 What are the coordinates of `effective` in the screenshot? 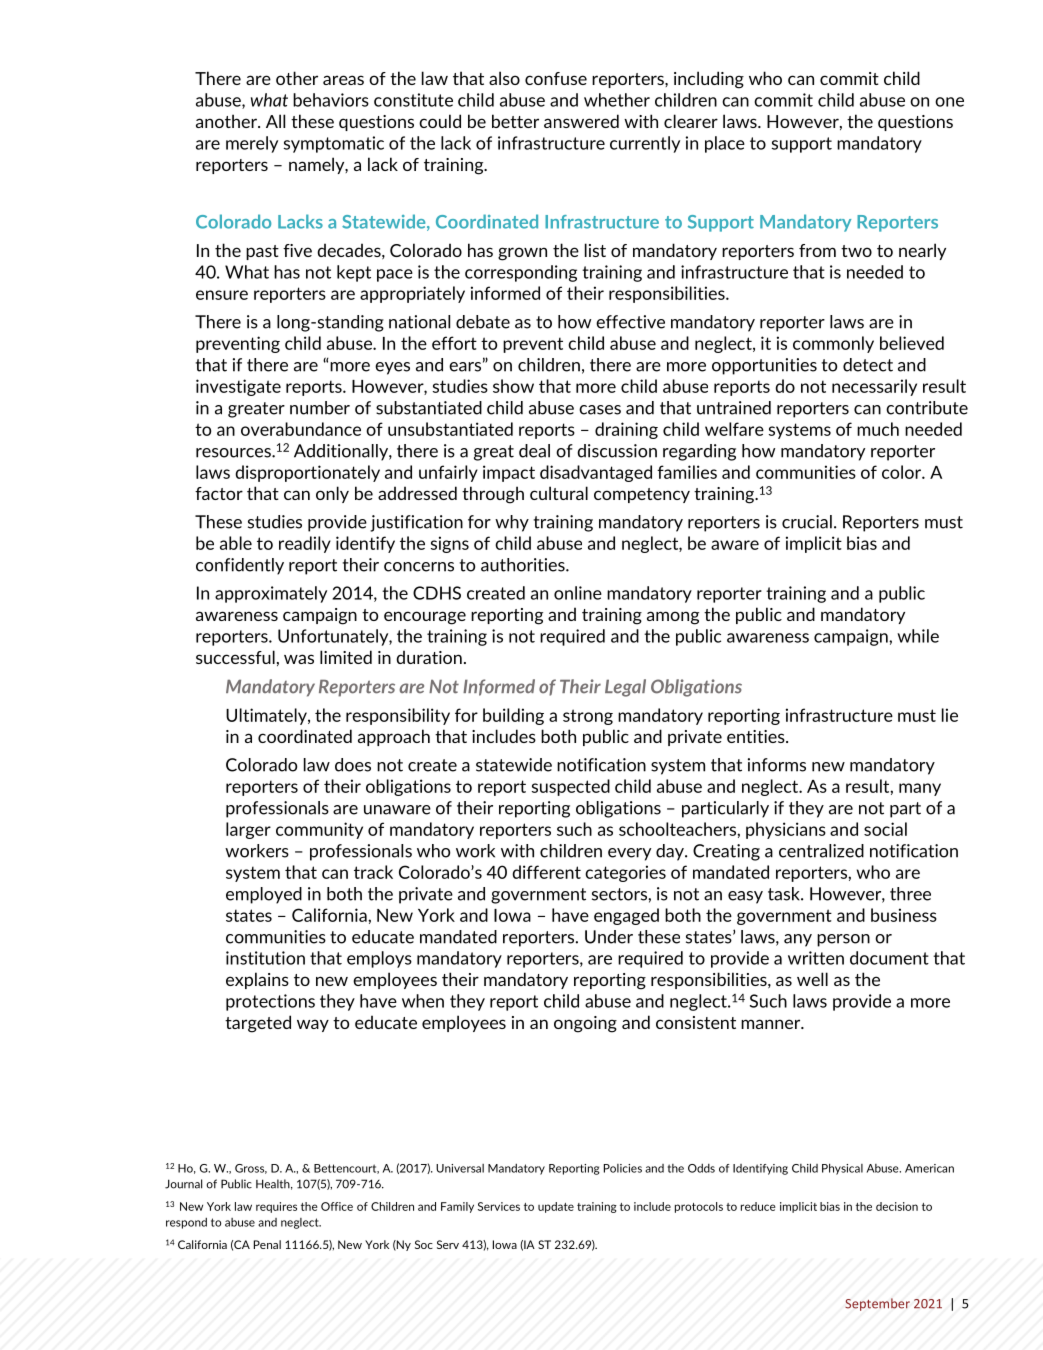 It's located at (630, 322).
